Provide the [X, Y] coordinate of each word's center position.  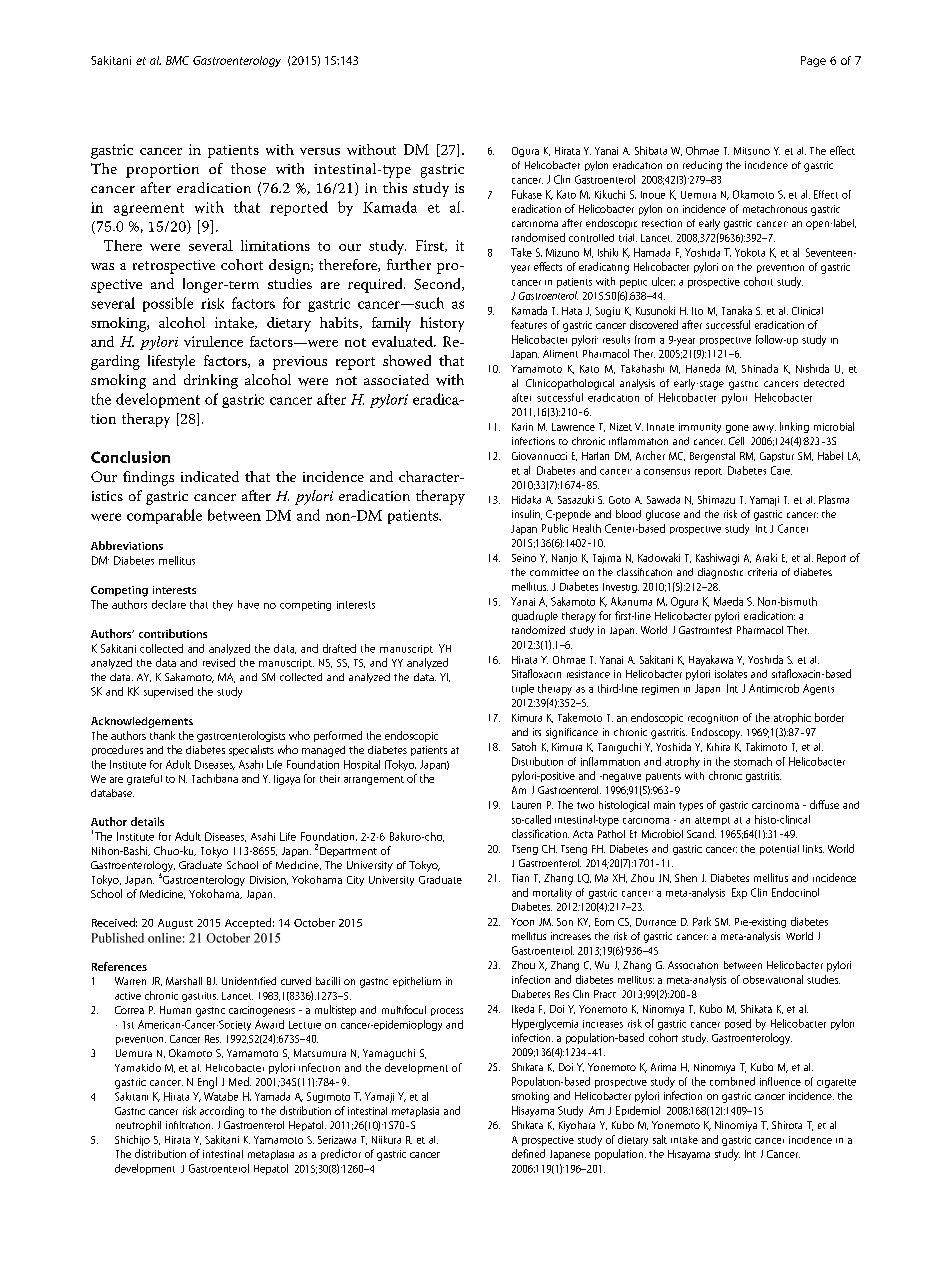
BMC [177, 60]
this [395, 187]
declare [169, 604]
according [222, 1112]
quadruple [535, 616]
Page [813, 61]
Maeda [728, 601]
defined [528, 1153]
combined [732, 1081]
